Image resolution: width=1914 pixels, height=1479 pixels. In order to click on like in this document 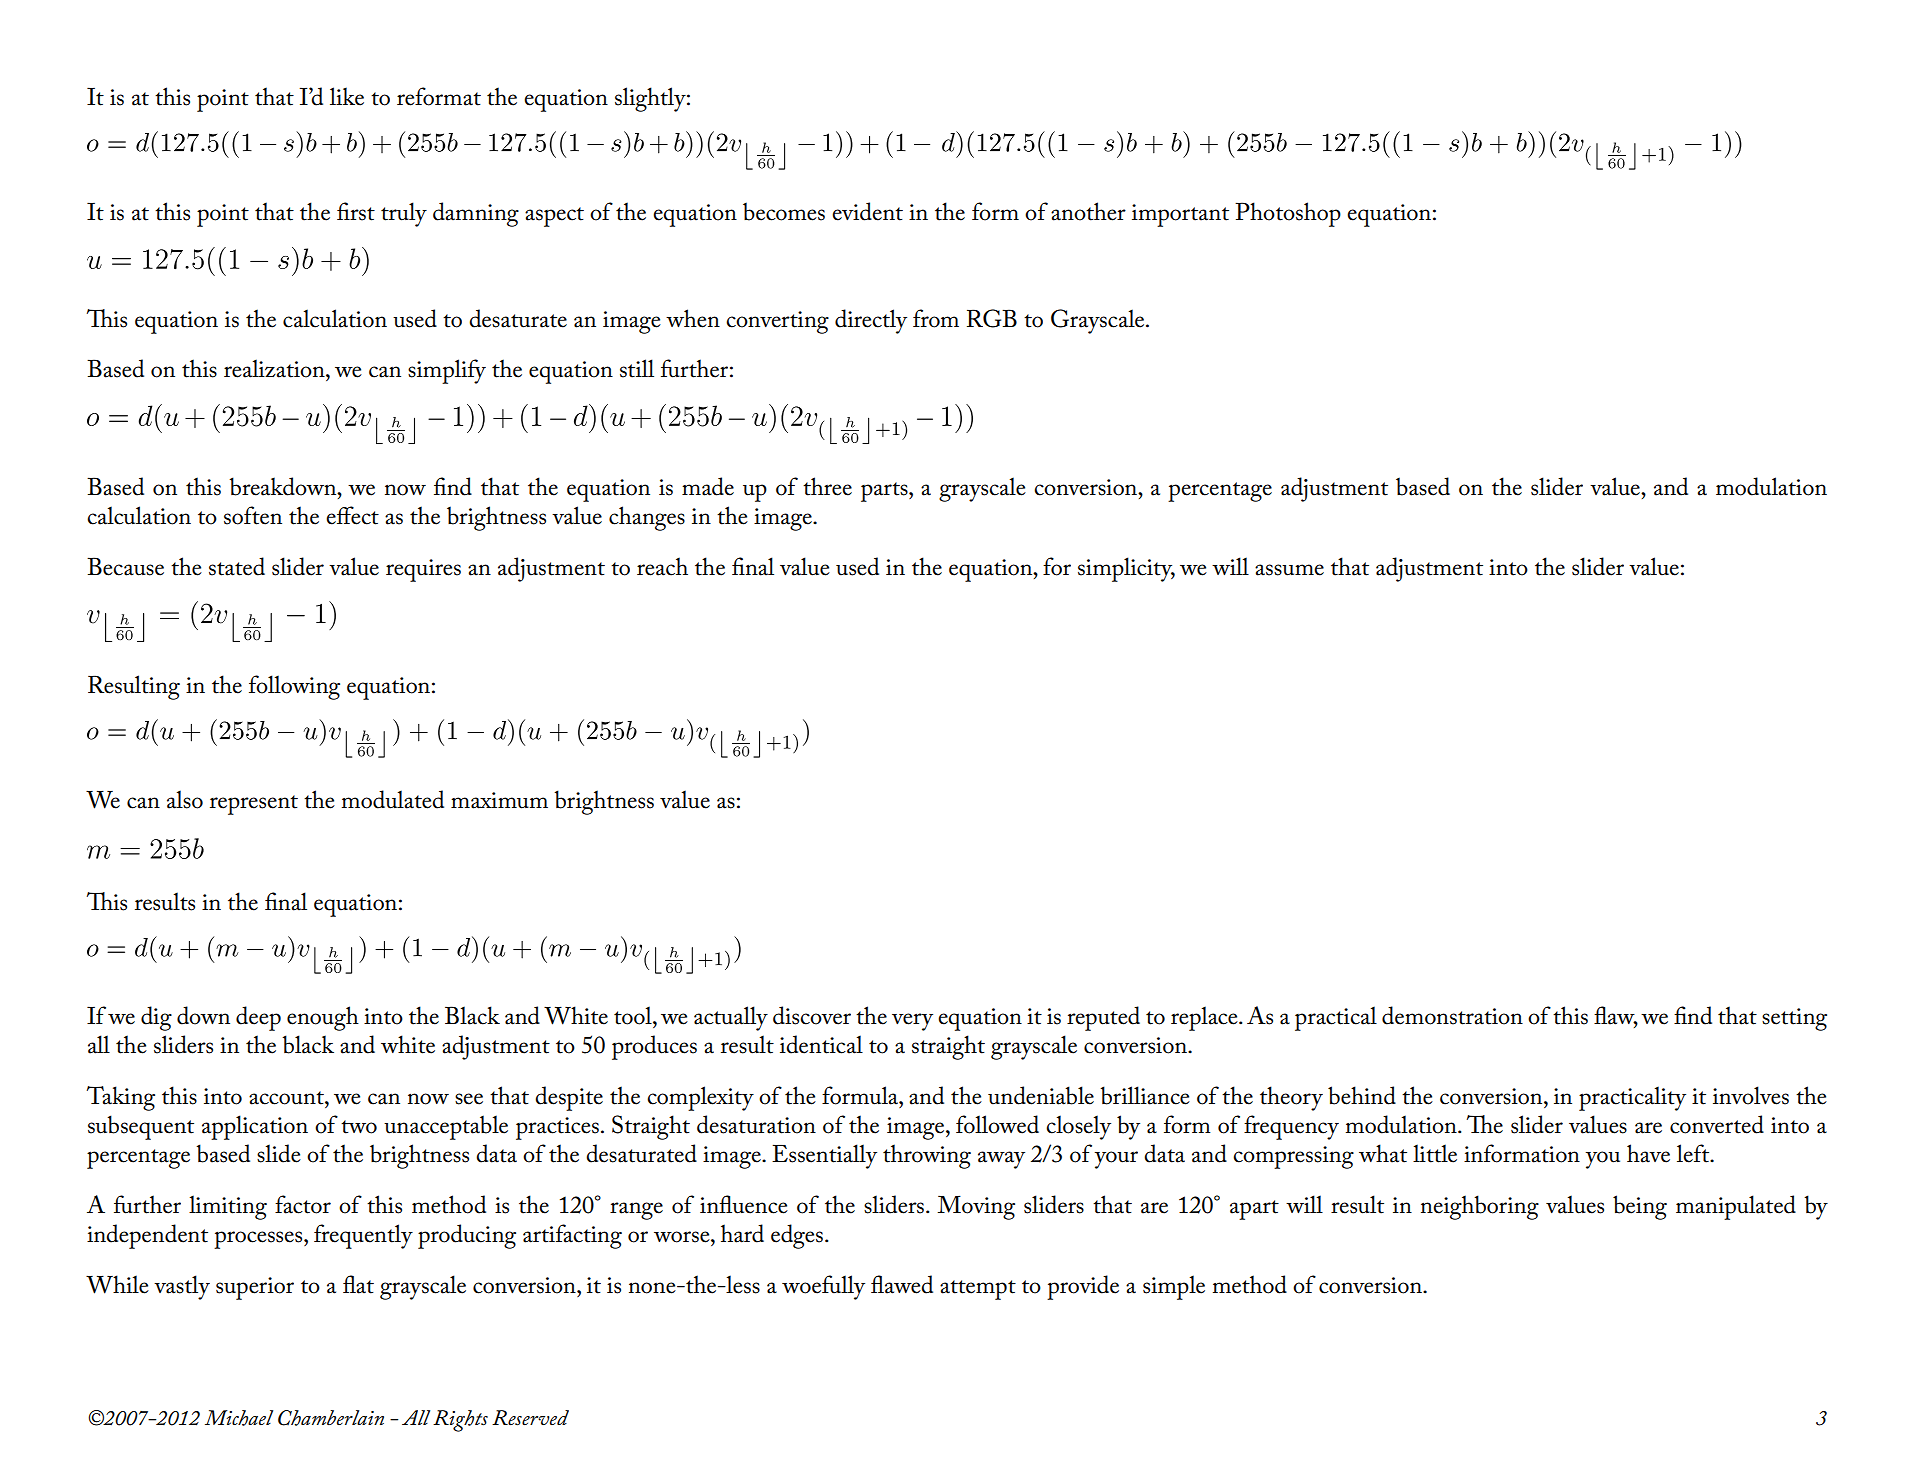, I will do `click(347, 96)`.
